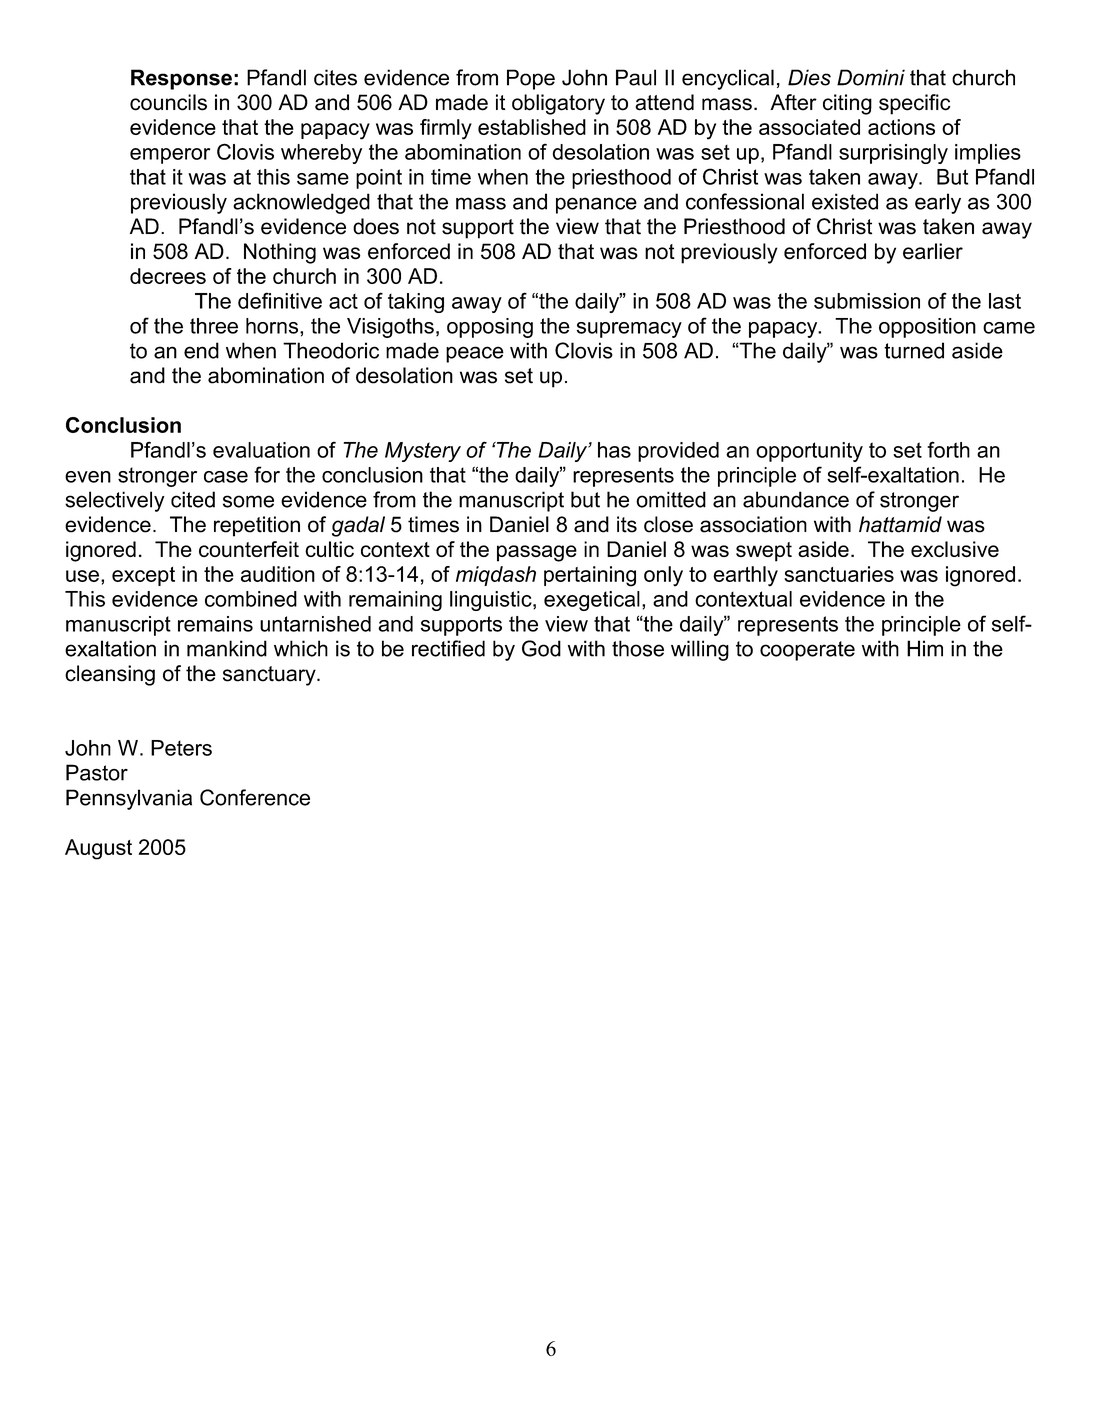  Describe the element at coordinates (558, 104) in the page. I see `obligatory` at that location.
